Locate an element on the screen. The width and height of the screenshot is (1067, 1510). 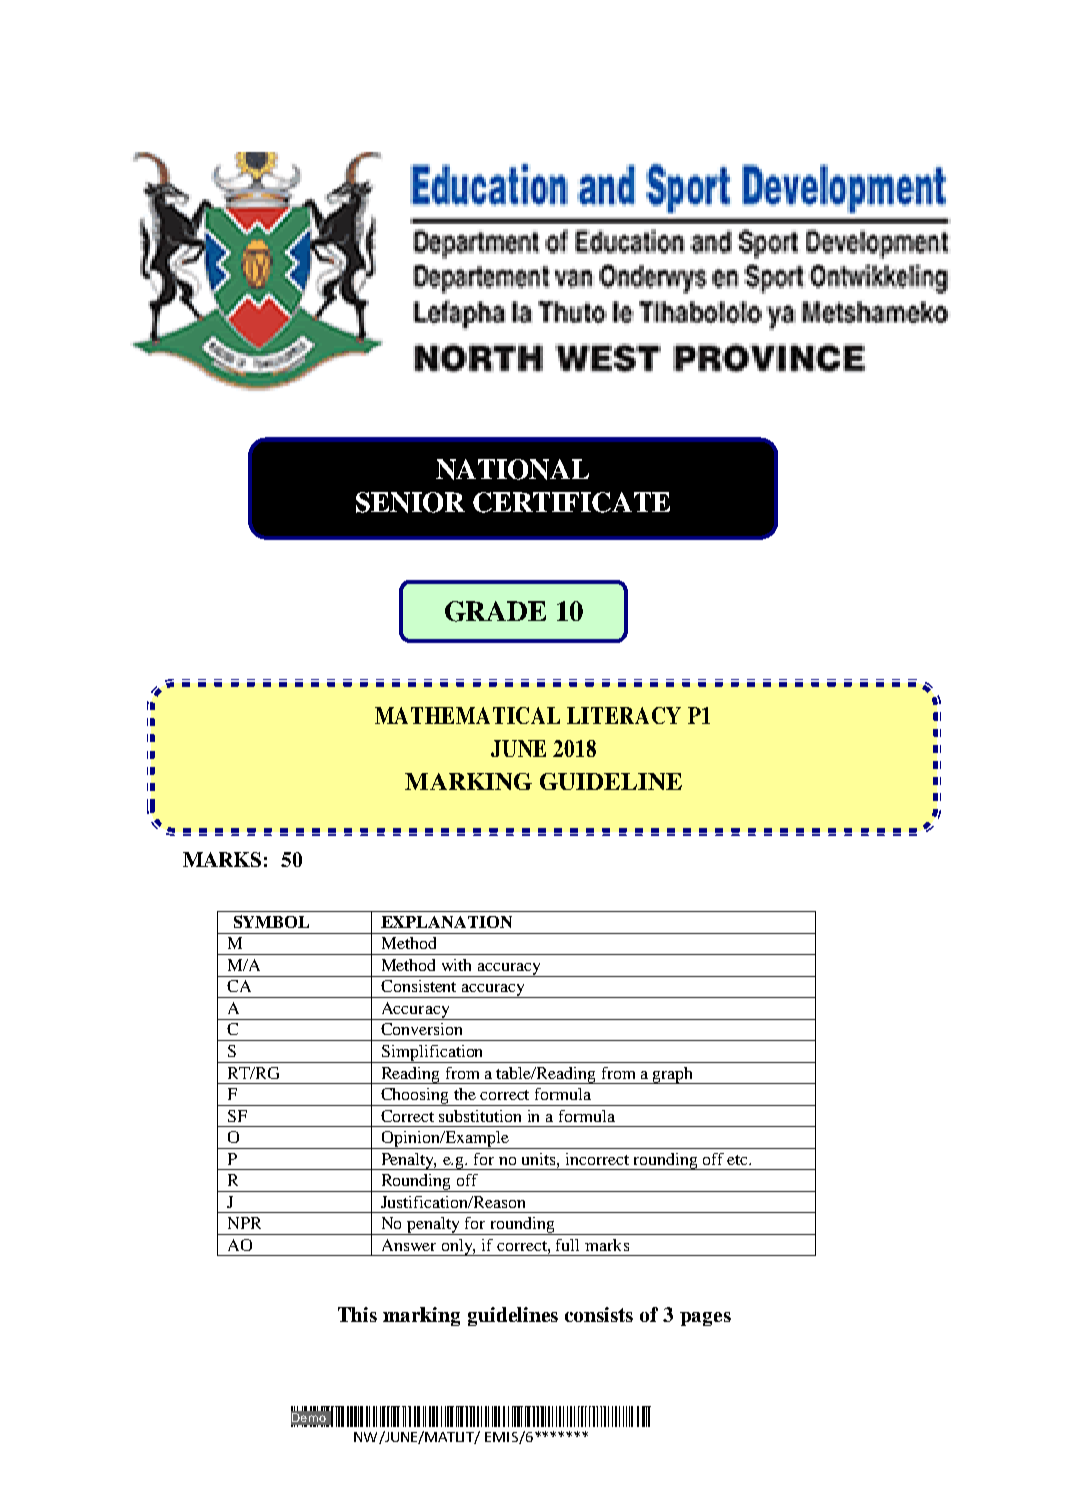
SENIOR is located at coordinates (410, 502).
